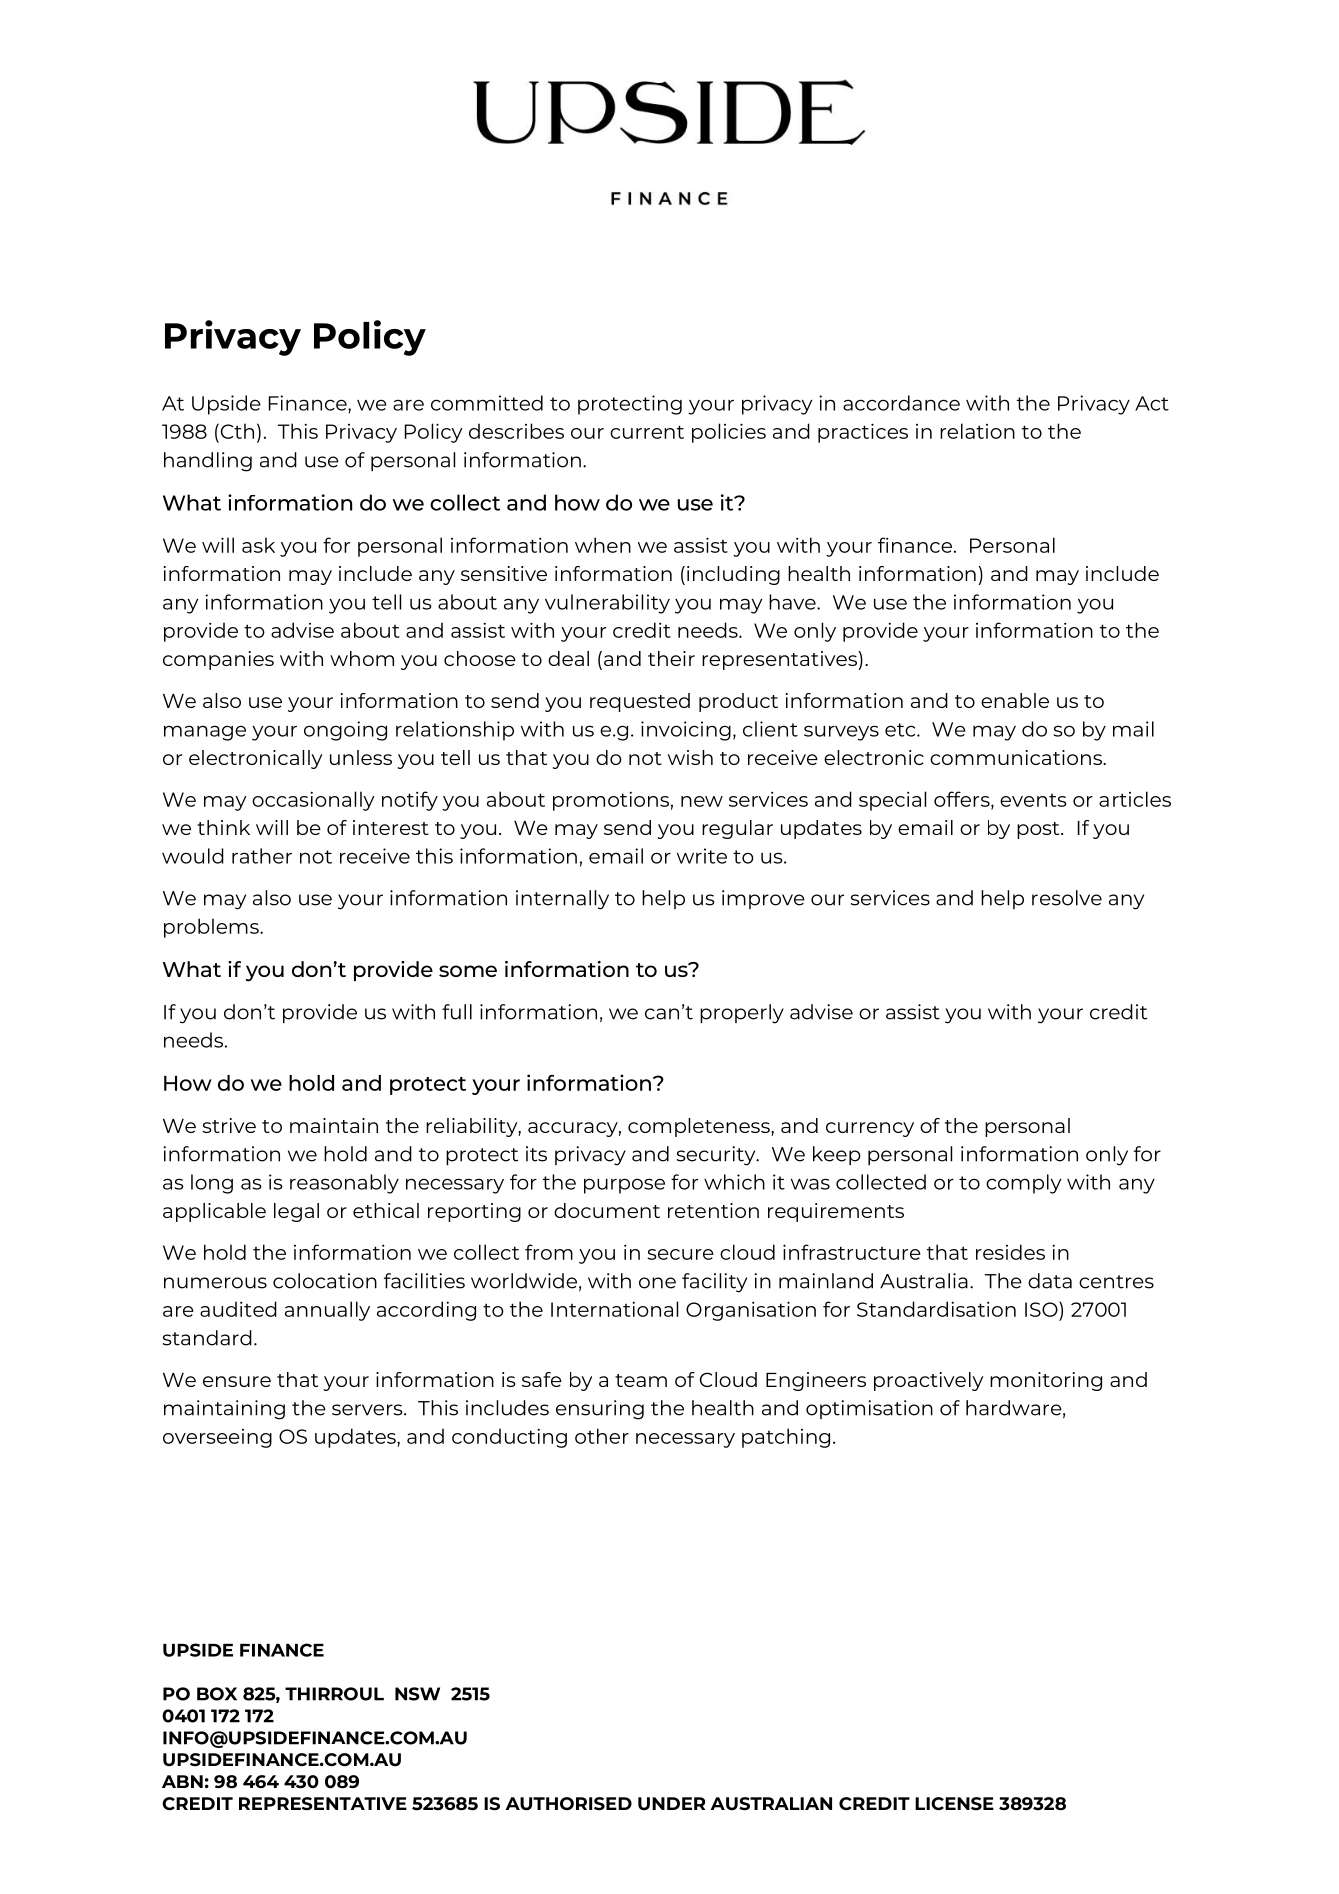 The height and width of the image is (1894, 1339). Describe the element at coordinates (208, 462) in the image. I see `handling` at that location.
